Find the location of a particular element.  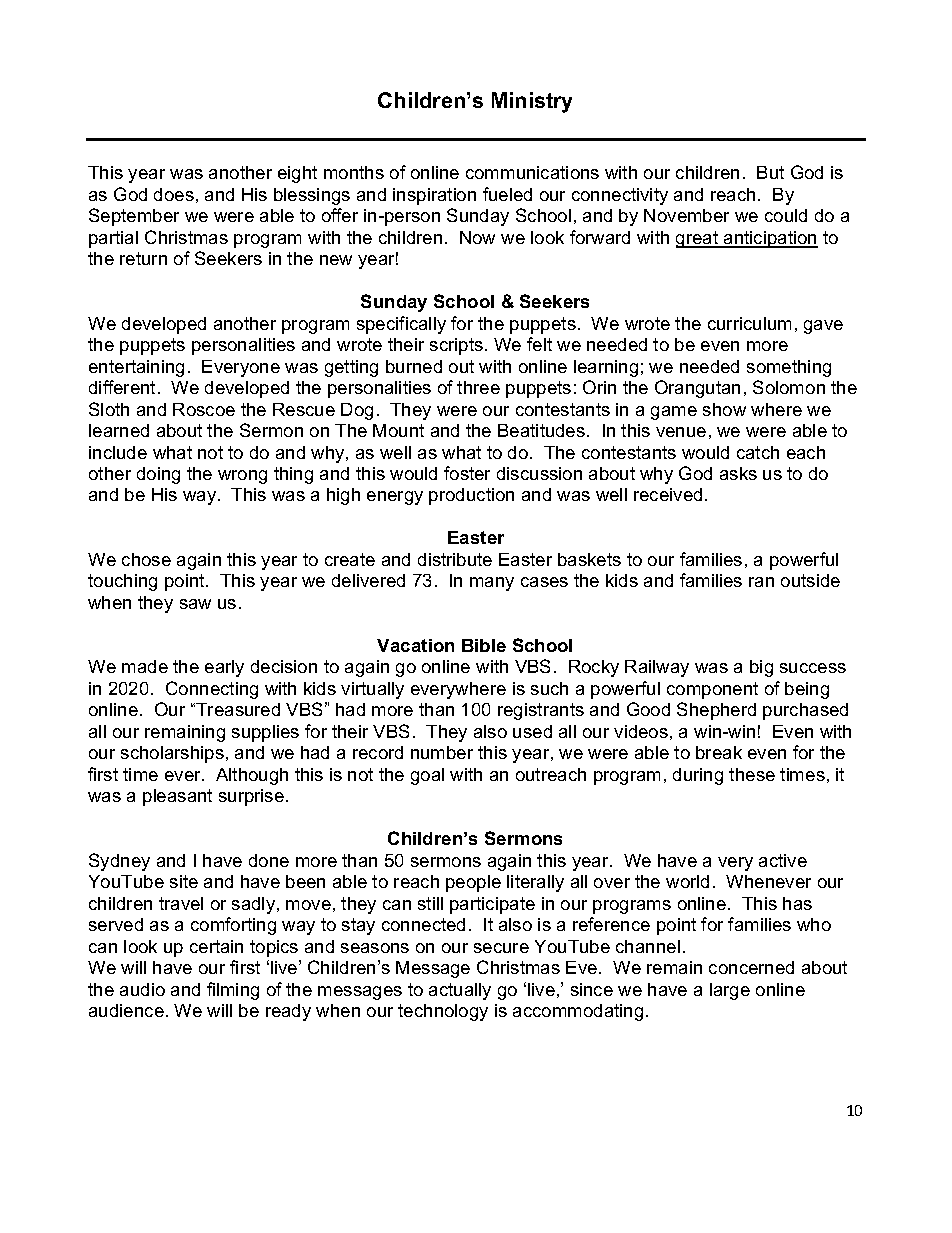

filming is located at coordinates (233, 991).
